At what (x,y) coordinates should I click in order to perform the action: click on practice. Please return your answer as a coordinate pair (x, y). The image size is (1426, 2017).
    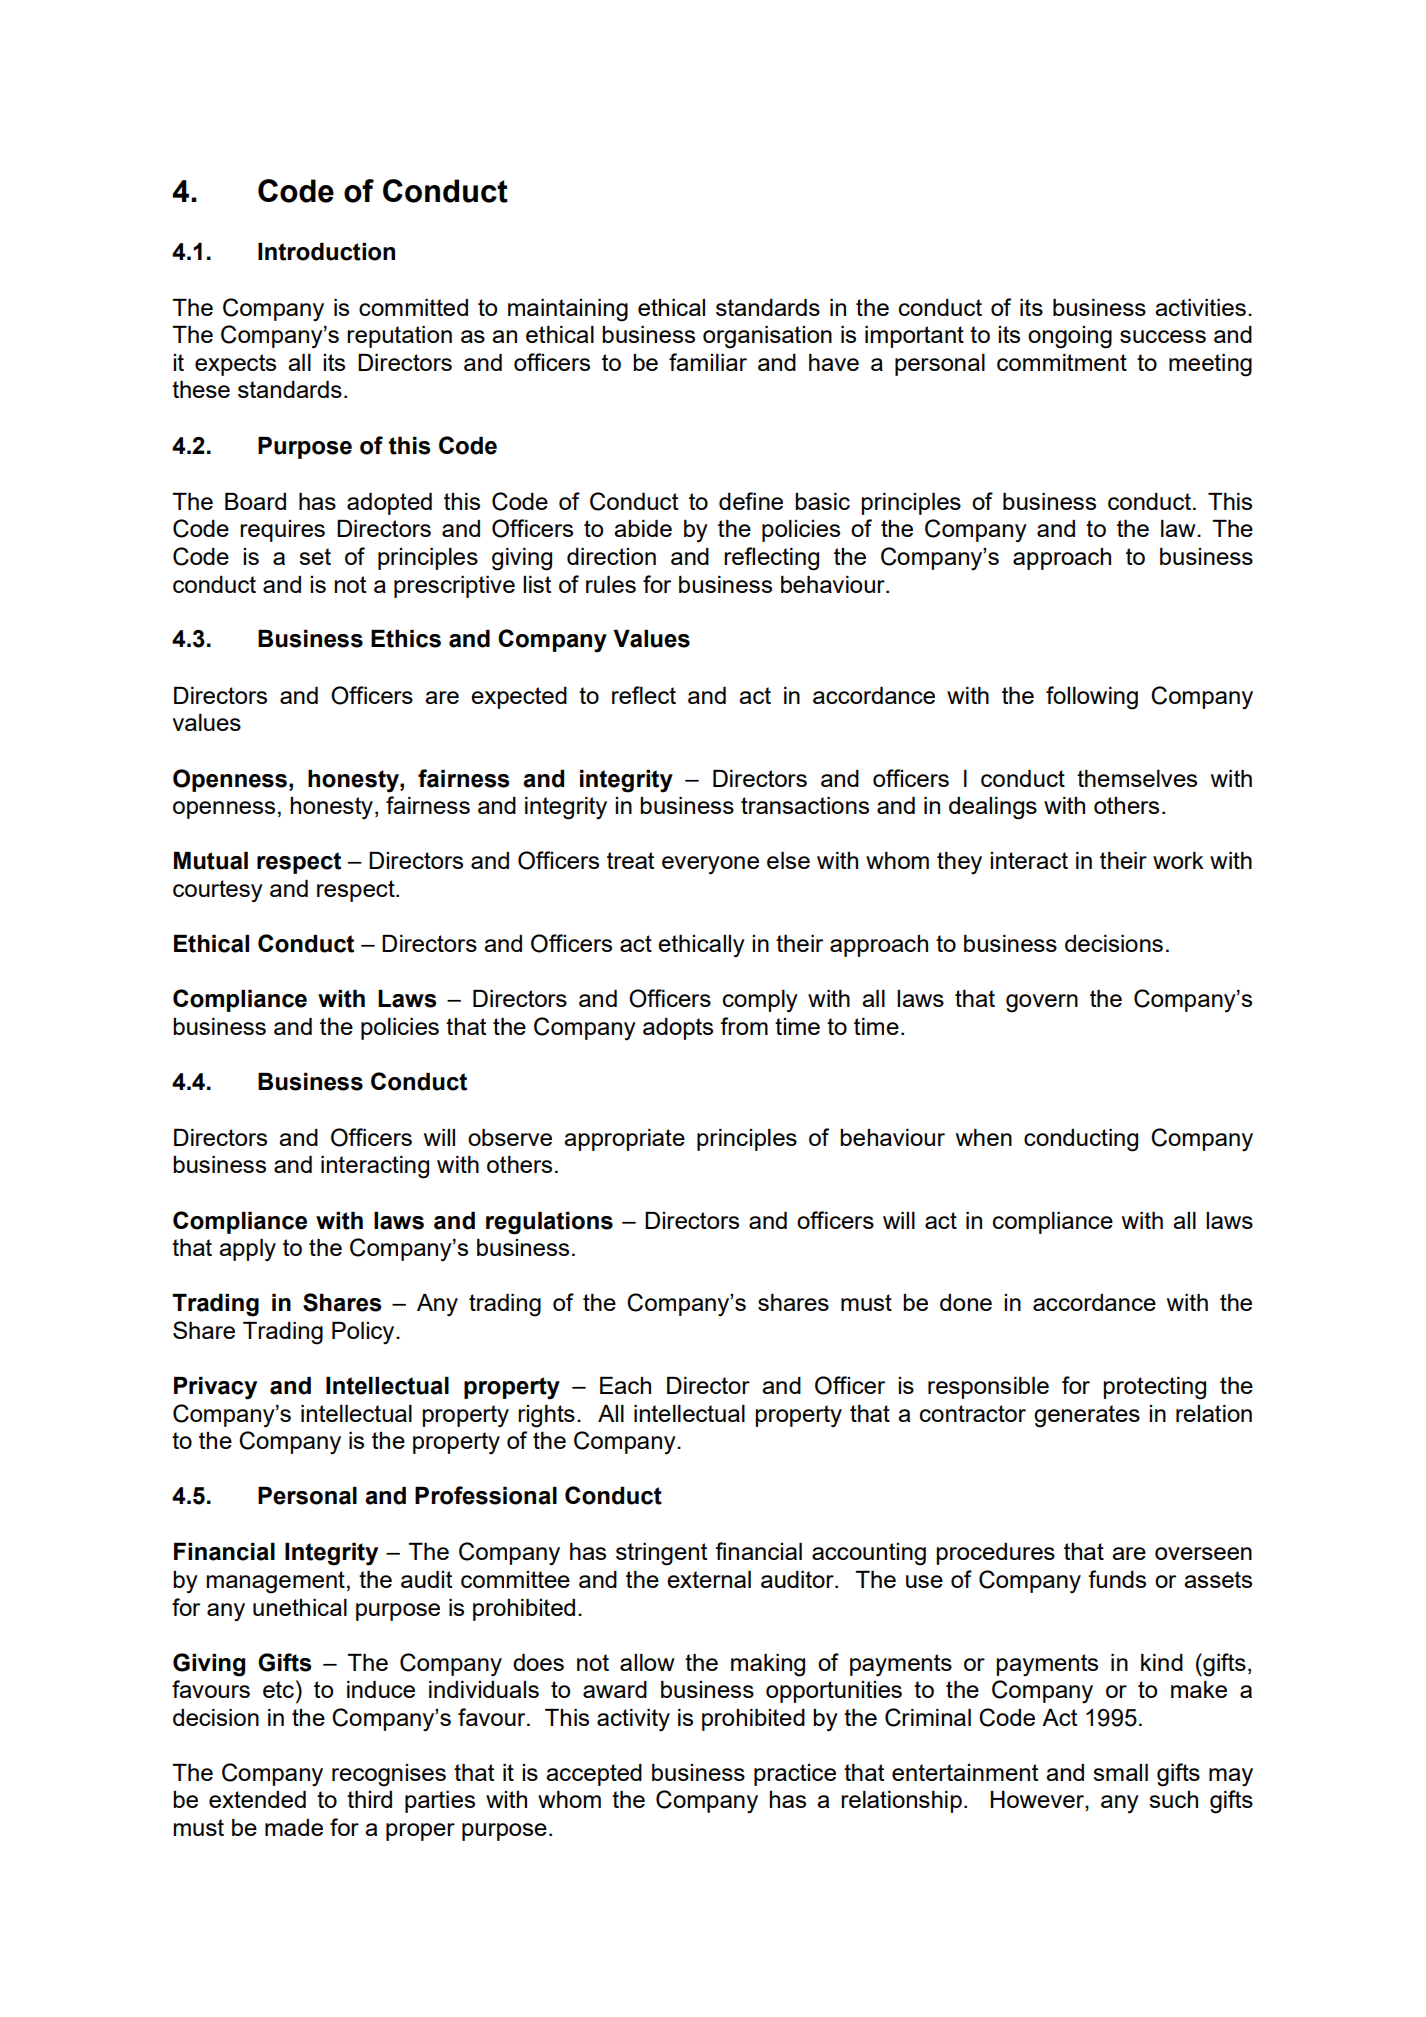
    Looking at the image, I should click on (795, 1775).
